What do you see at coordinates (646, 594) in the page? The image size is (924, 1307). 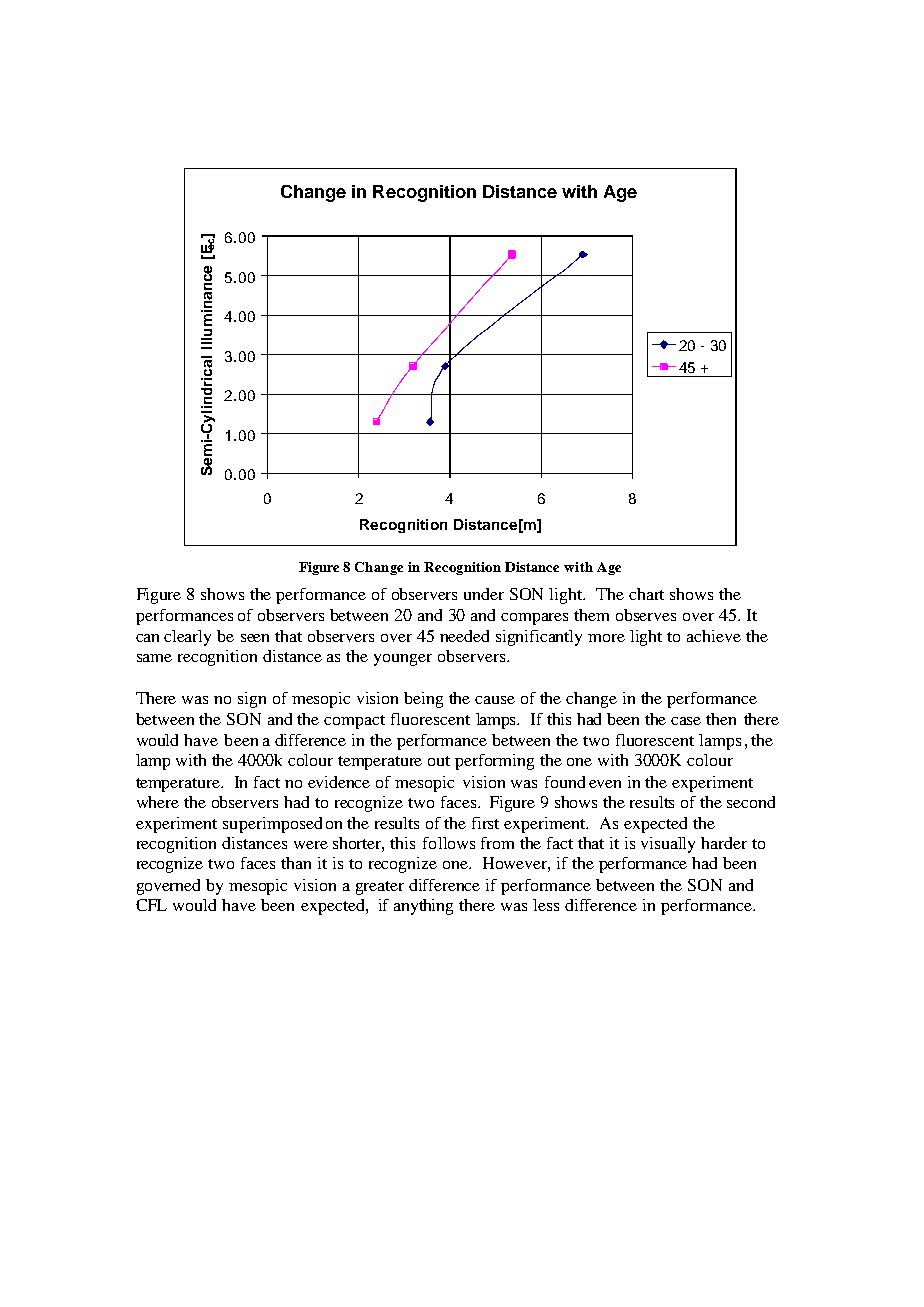 I see `chart` at bounding box center [646, 594].
